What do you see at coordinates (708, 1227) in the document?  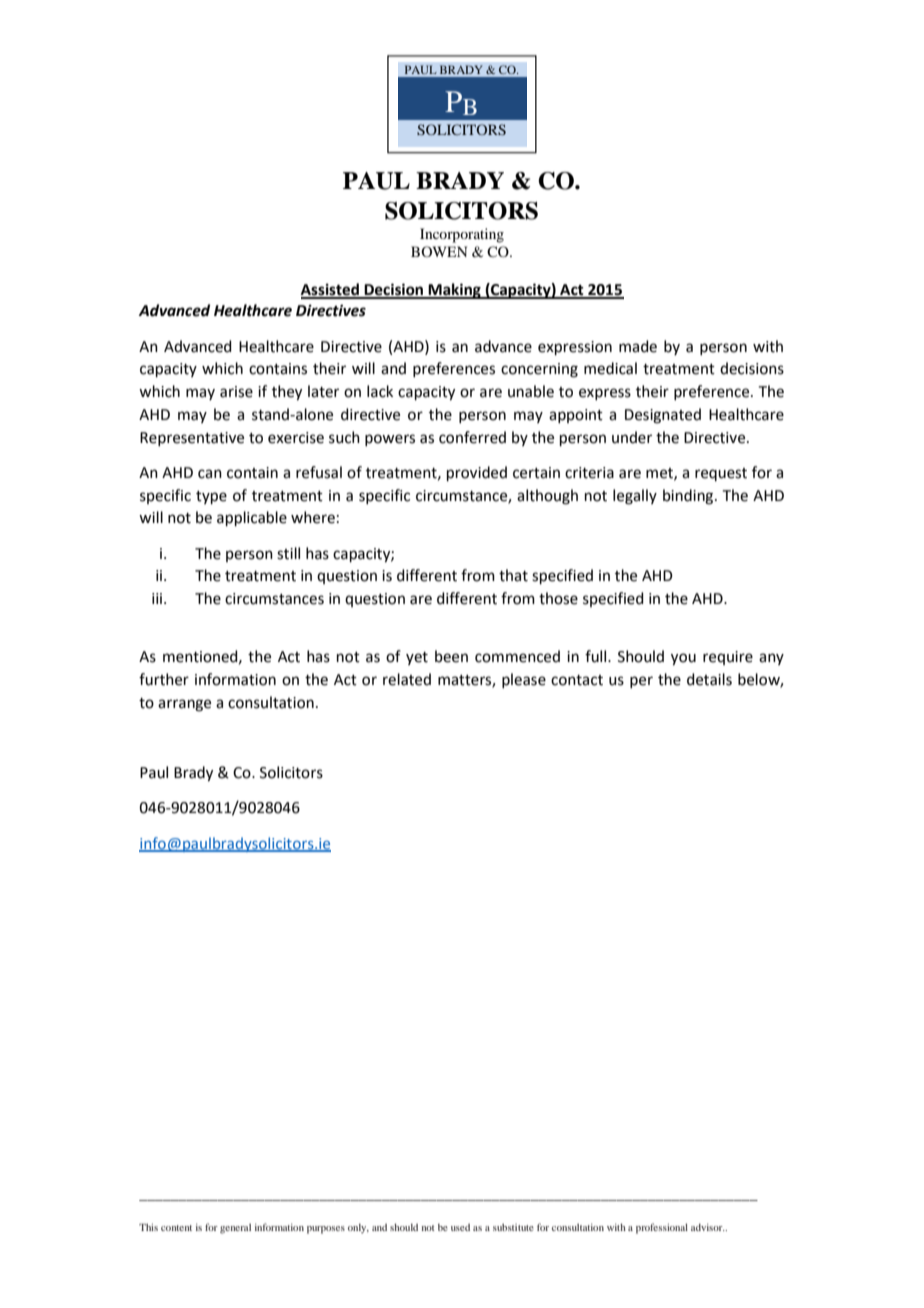 I see `advisor` at bounding box center [708, 1227].
